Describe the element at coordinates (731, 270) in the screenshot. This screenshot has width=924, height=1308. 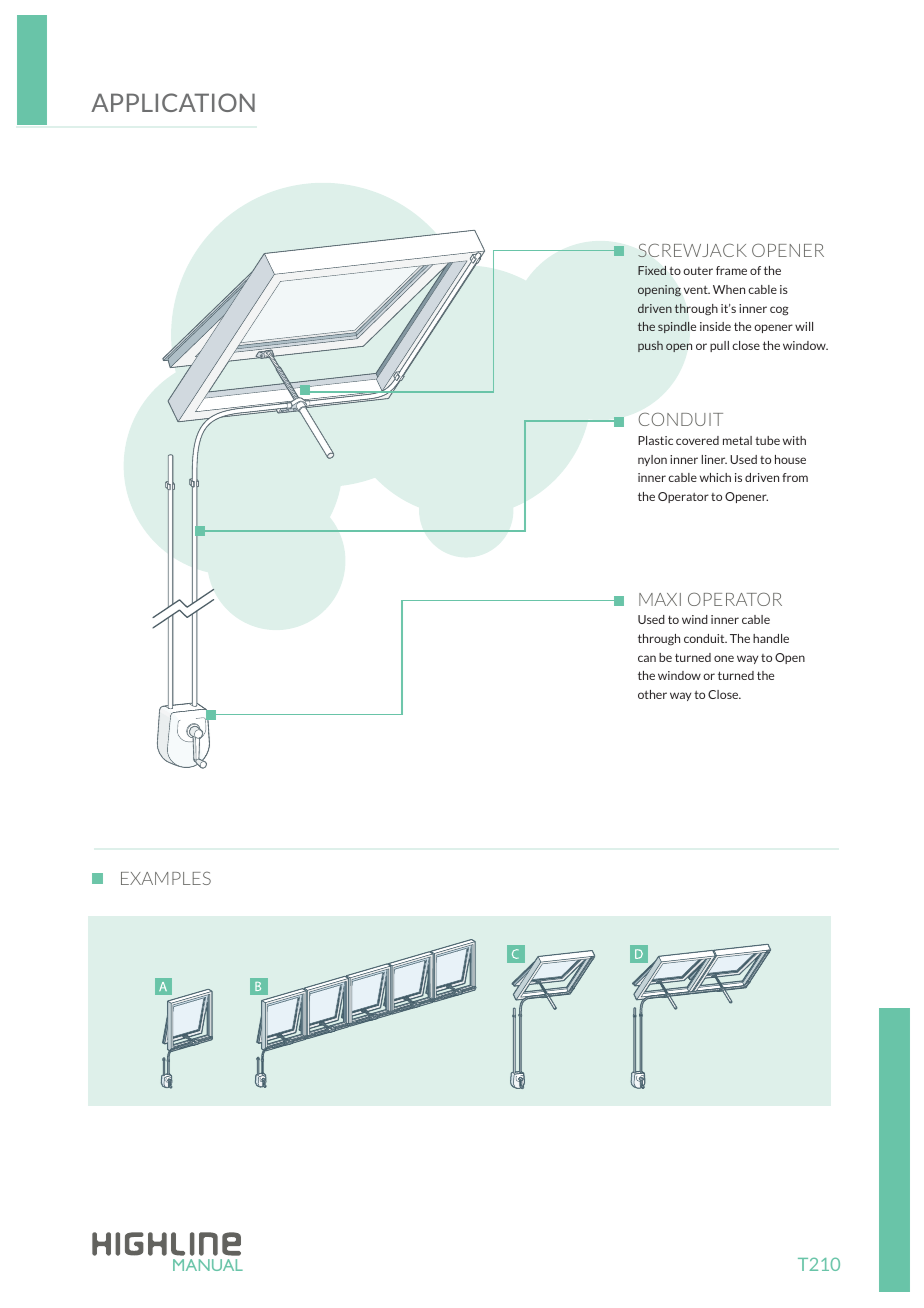
I see `frame` at that location.
